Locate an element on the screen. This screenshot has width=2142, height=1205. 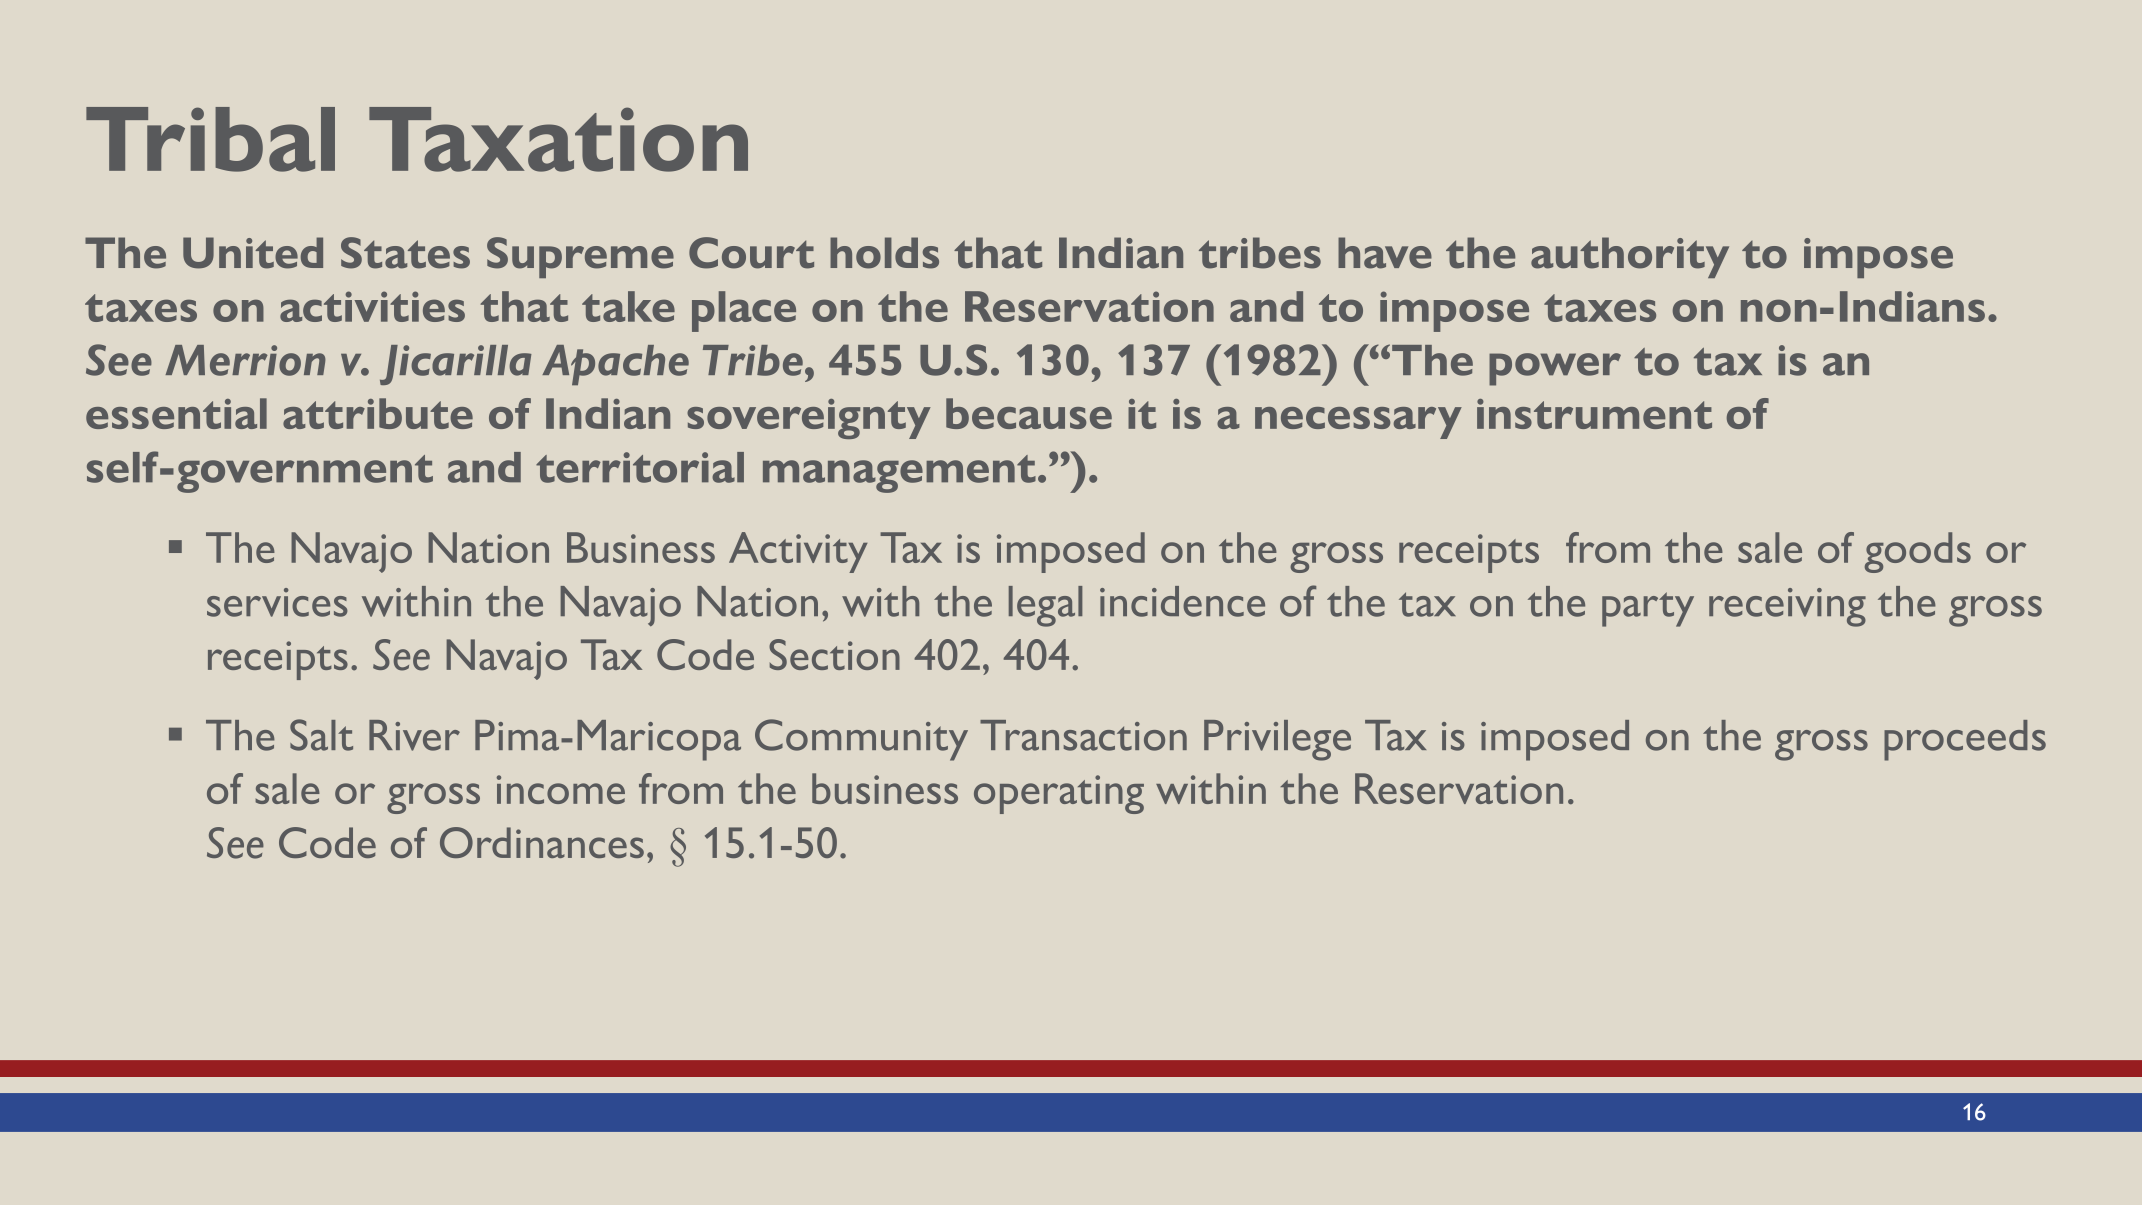
receiving is located at coordinates (1787, 607).
